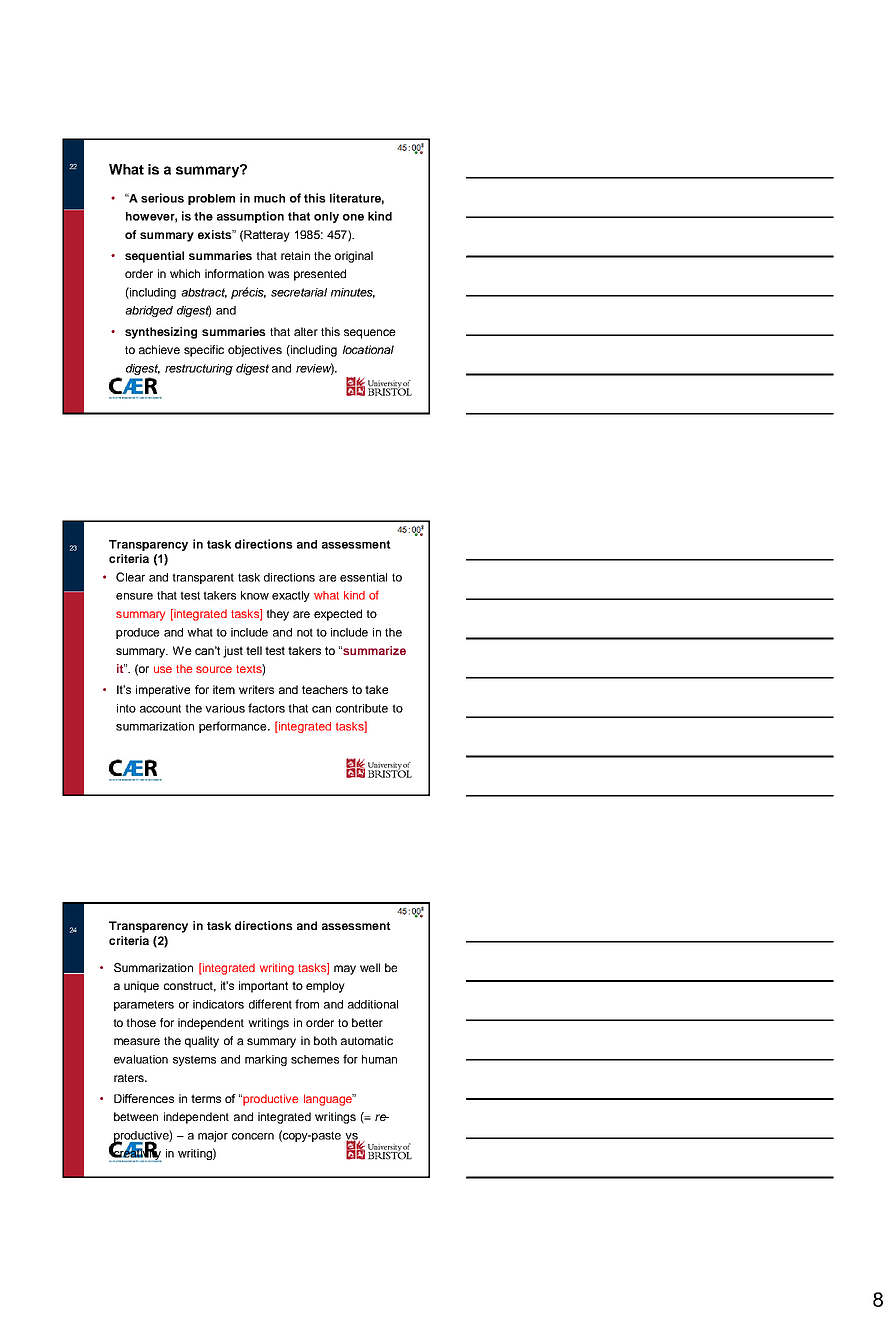 This document has width=896, height=1317. What do you see at coordinates (160, 708) in the document?
I see `account` at bounding box center [160, 708].
